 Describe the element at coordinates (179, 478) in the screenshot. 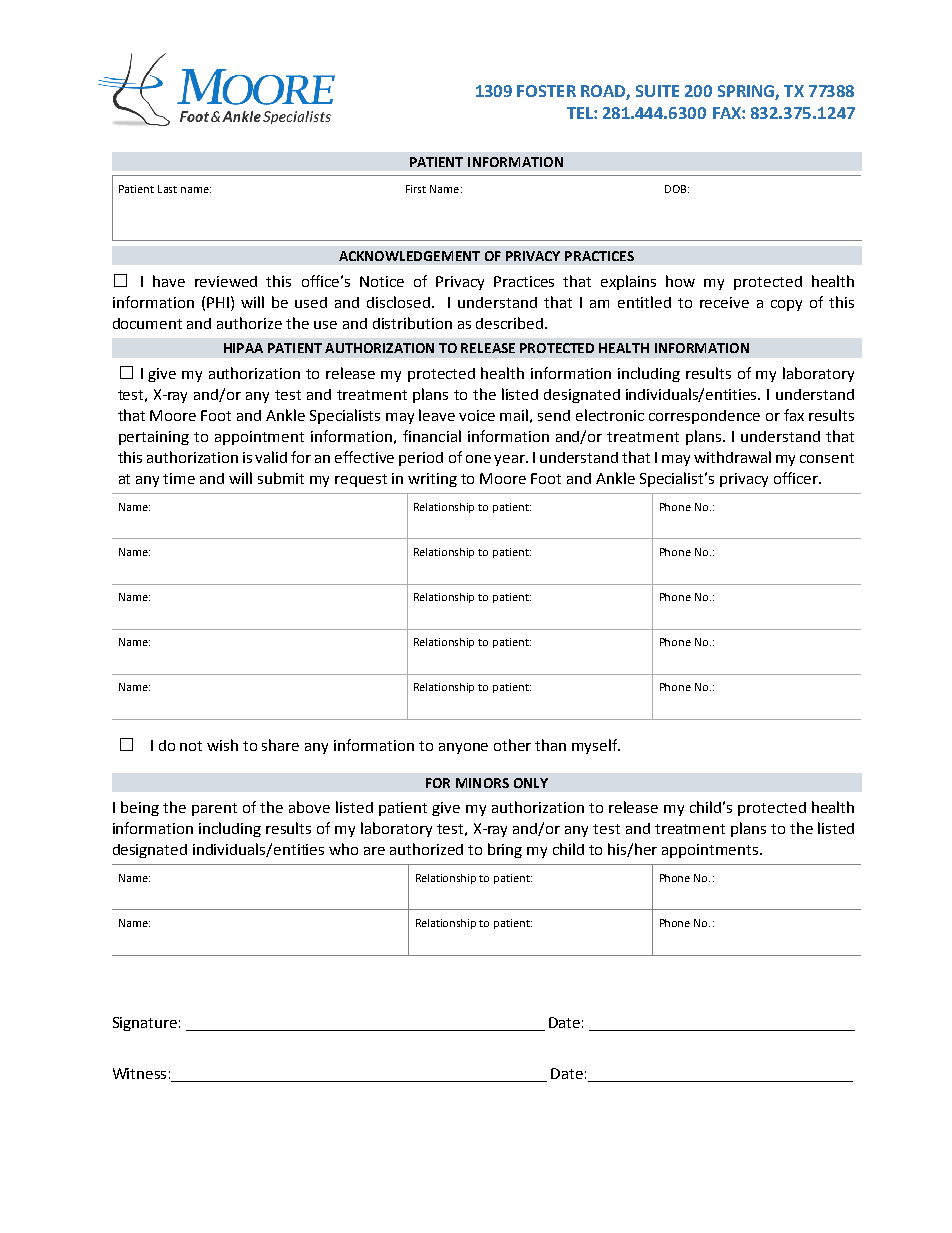

I see `time` at that location.
